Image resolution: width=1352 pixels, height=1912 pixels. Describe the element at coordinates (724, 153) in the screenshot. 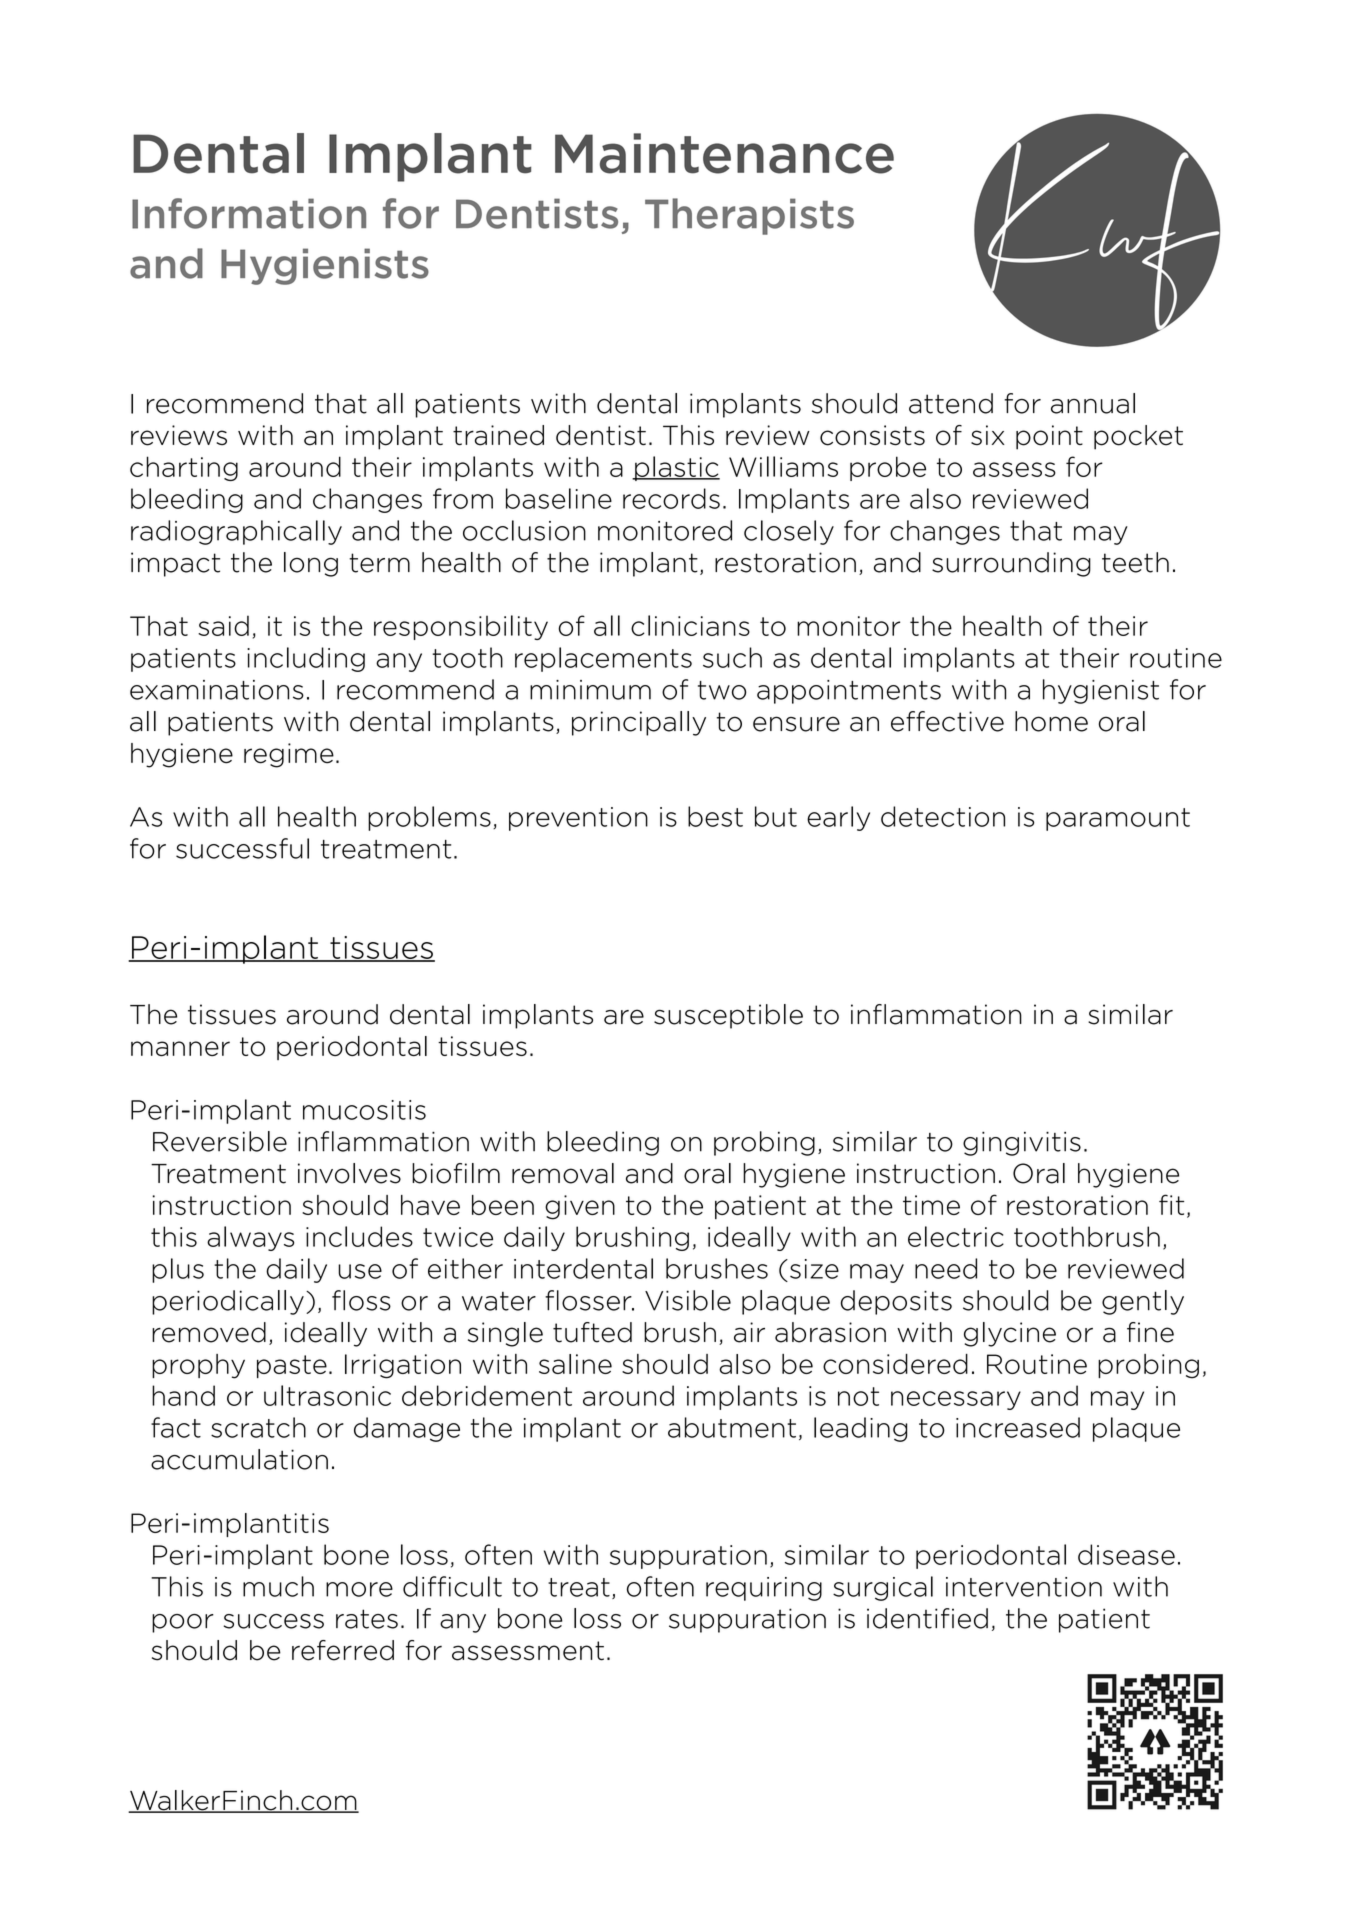

I see `Maintenance` at that location.
